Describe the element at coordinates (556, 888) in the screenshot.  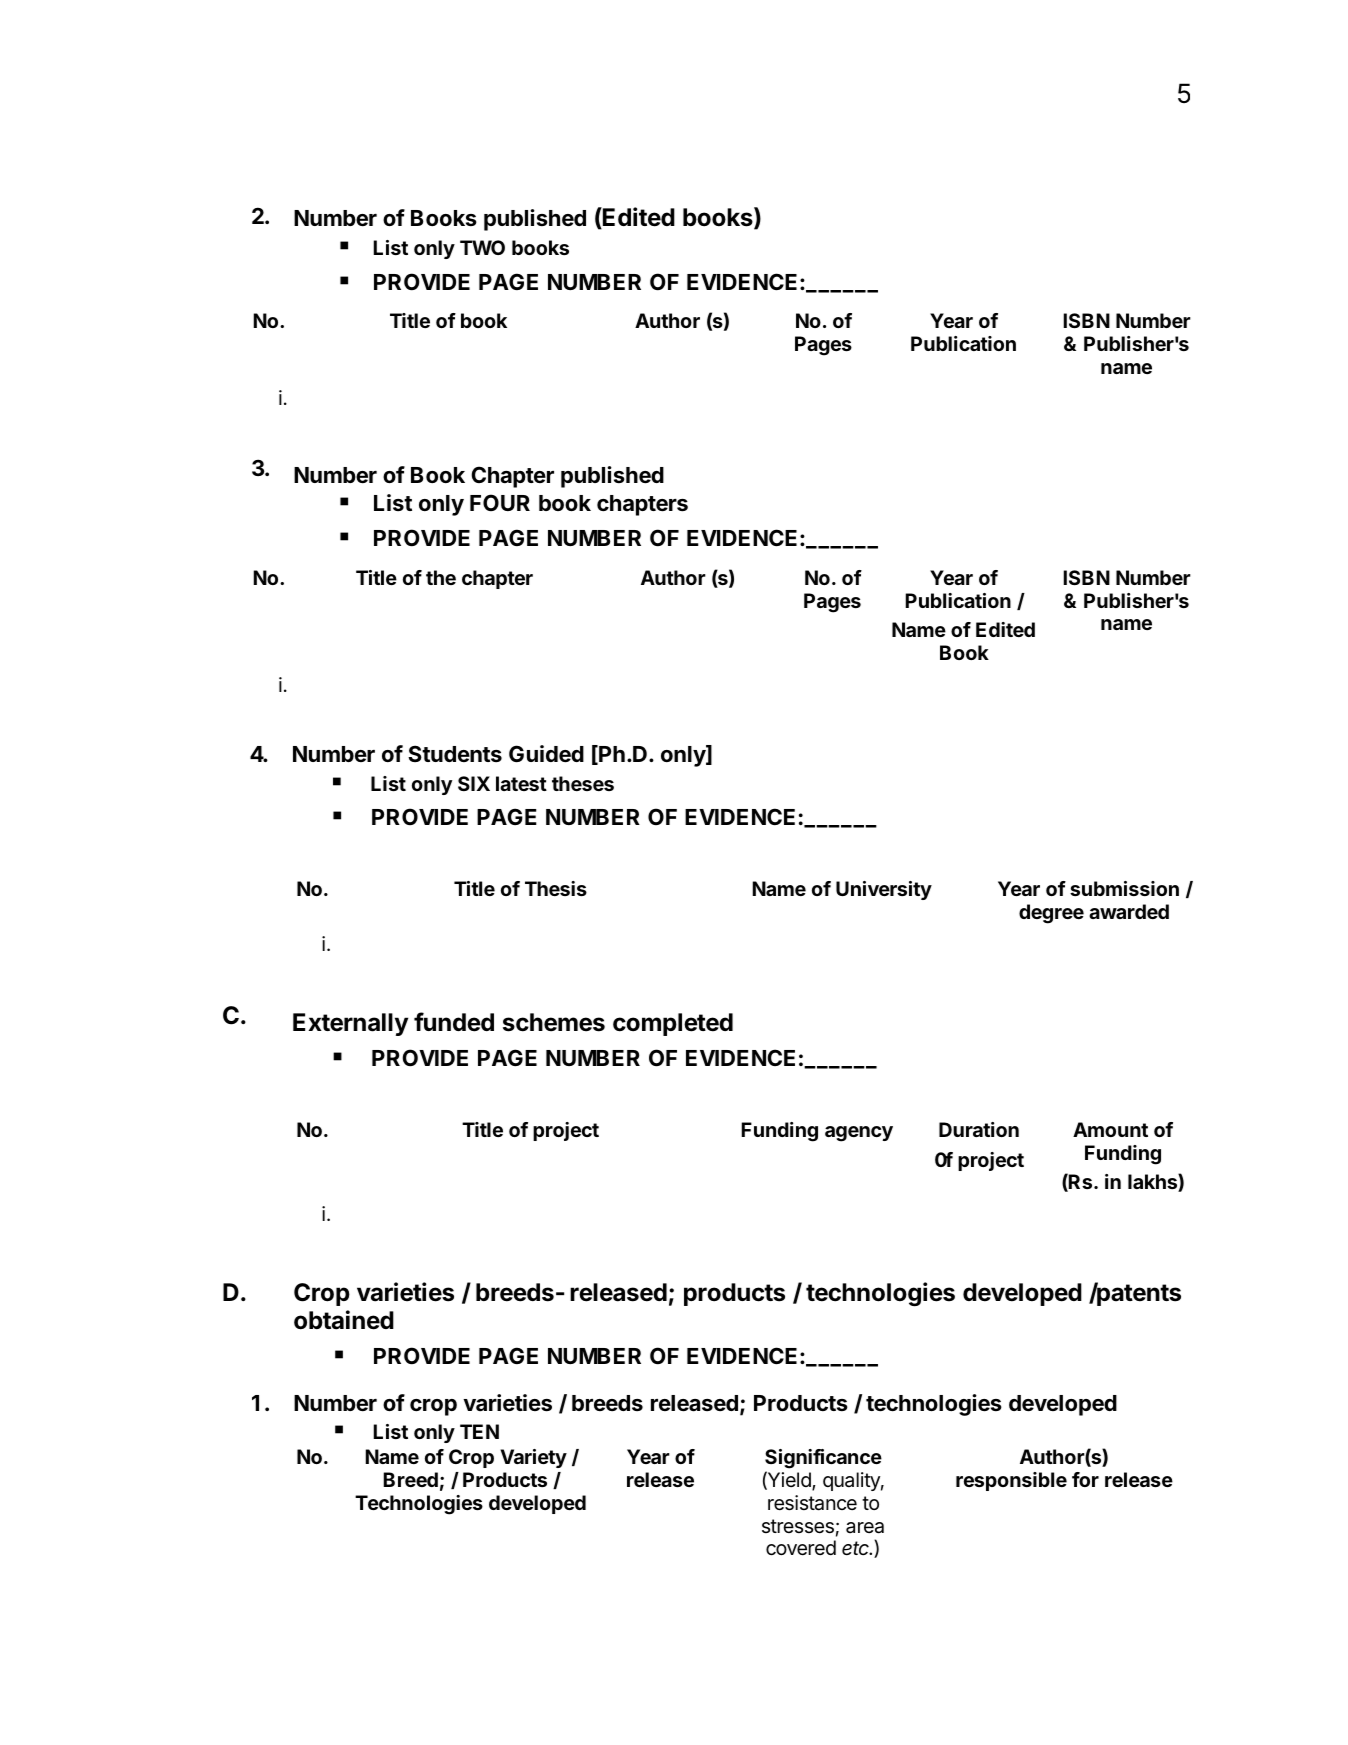
I see `Thesis` at that location.
